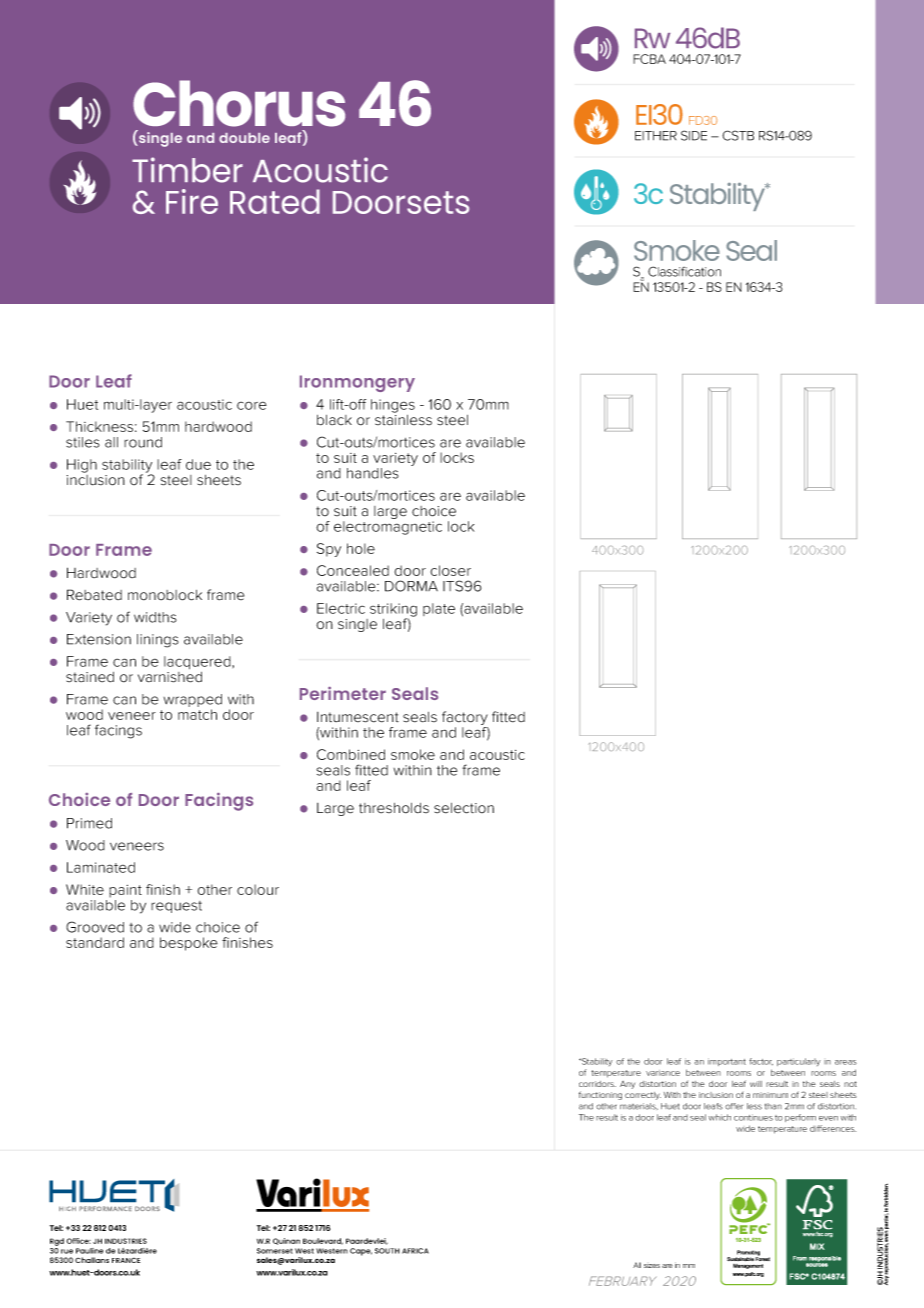 This document has height=1308, width=924. What do you see at coordinates (684, 271) in the document?
I see `Classification` at bounding box center [684, 271].
